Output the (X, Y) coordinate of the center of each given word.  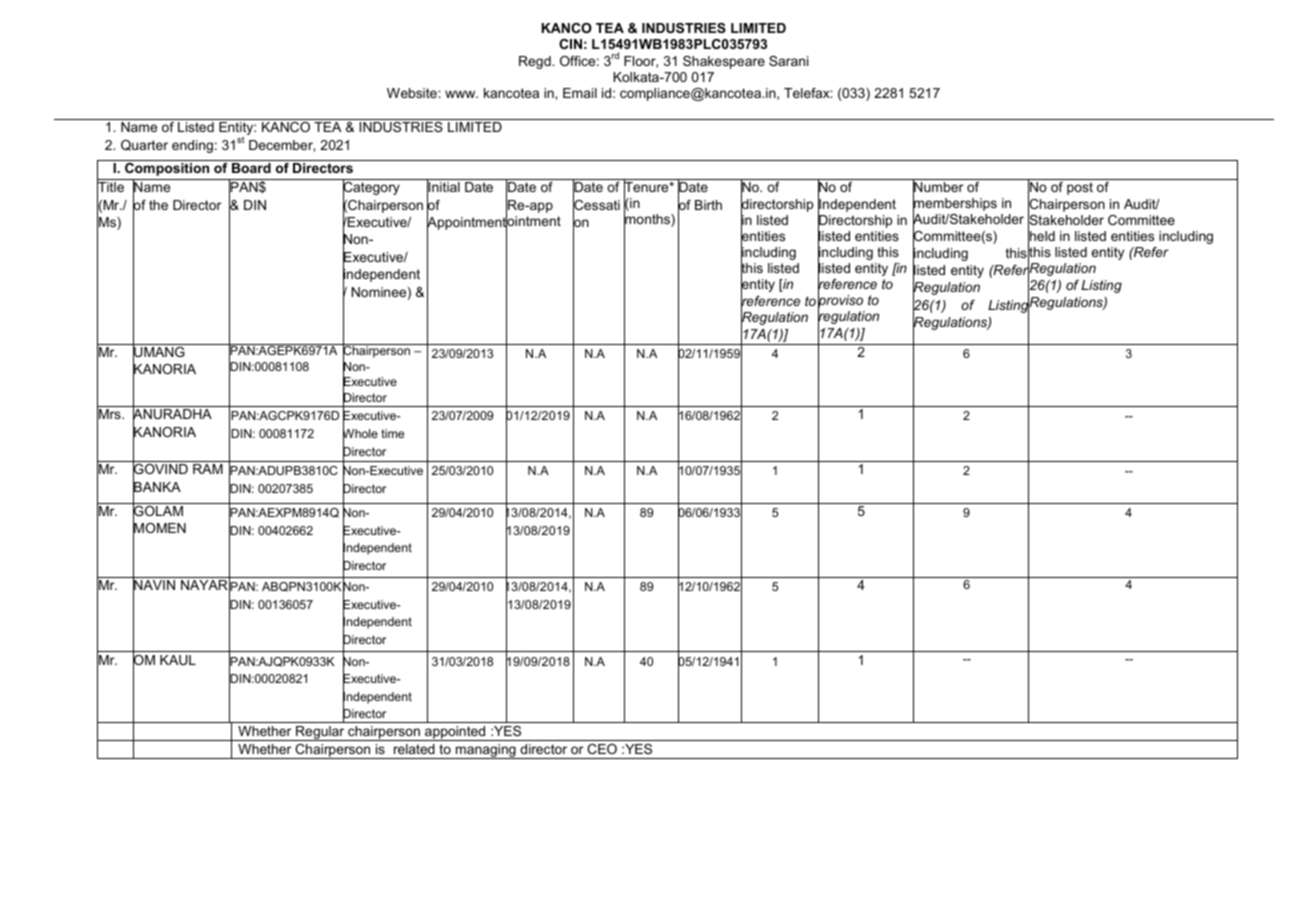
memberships (955, 205)
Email (580, 93)
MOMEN (159, 528)
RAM (208, 469)
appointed (455, 733)
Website (413, 93)
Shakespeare (724, 62)
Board (251, 168)
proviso (840, 302)
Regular (320, 733)
